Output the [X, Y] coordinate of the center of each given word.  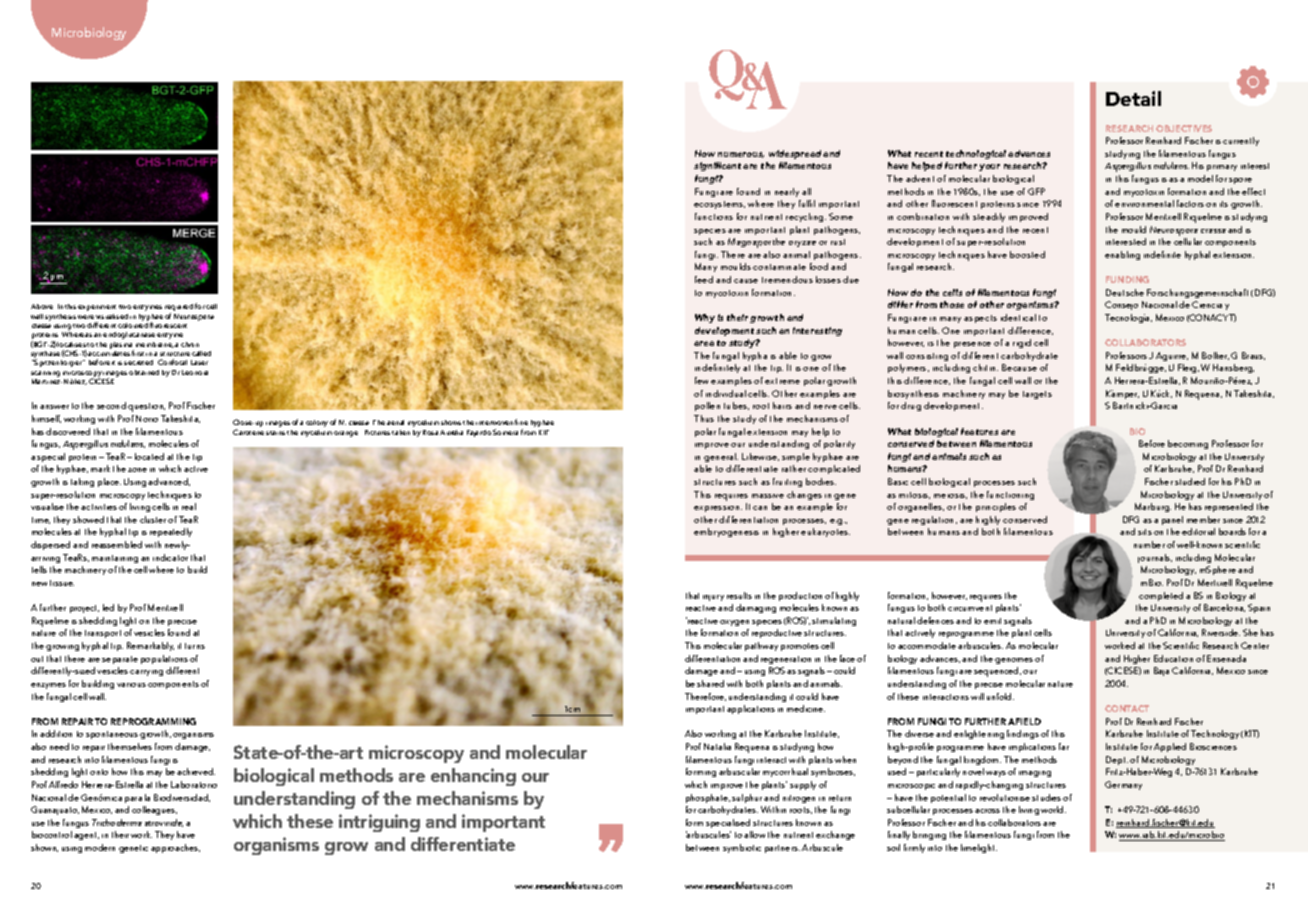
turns [195, 646]
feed [704, 279]
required [179, 309]
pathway [761, 646]
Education [1173, 658]
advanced [169, 482]
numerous [741, 155]
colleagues [154, 810]
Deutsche [1125, 292]
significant [717, 166]
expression [718, 509]
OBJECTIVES [1184, 128]
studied [1190, 481]
